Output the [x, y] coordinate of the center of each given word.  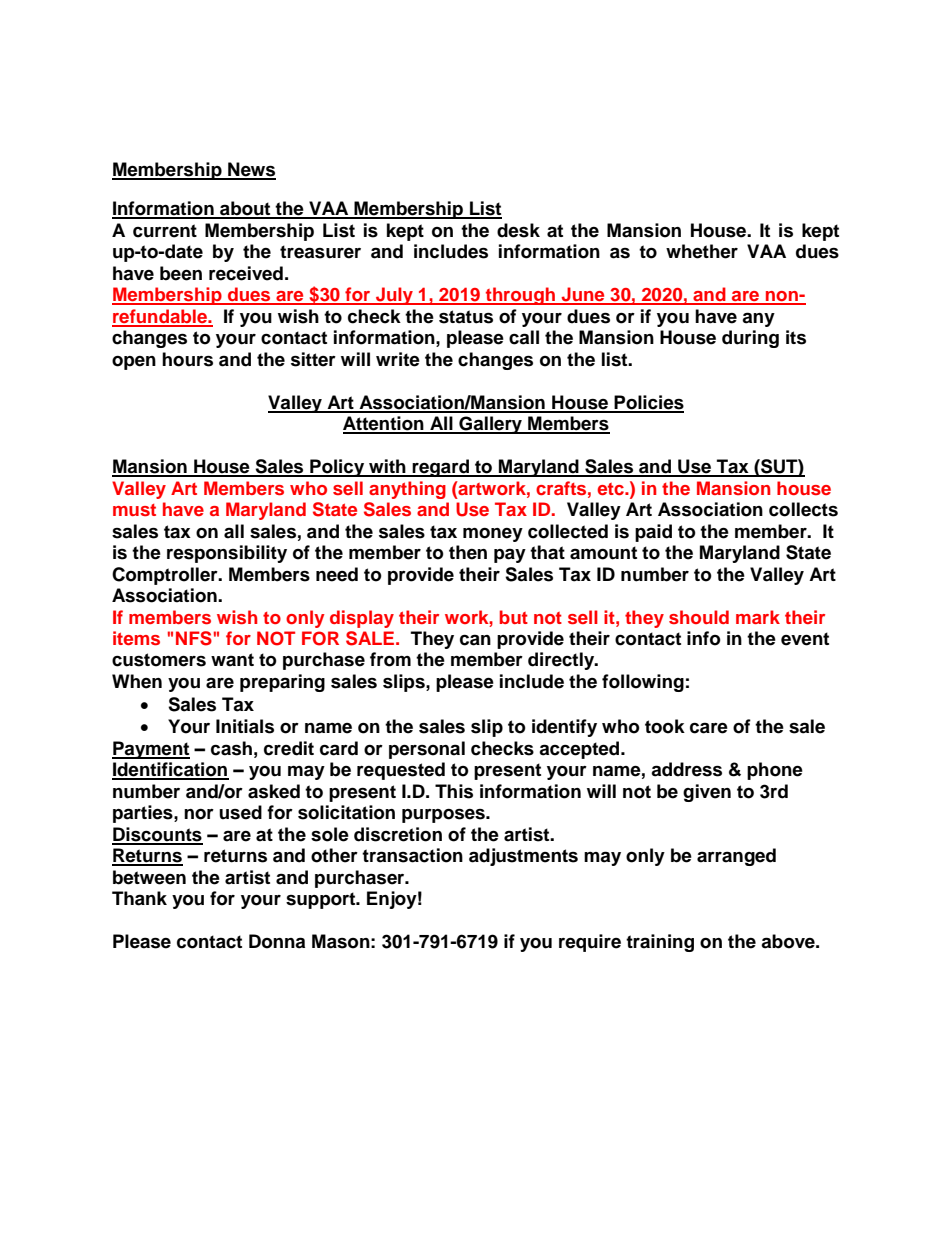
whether [702, 251]
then [468, 552]
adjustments [523, 857]
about [245, 209]
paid [653, 533]
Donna [277, 941]
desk [518, 230]
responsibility [227, 554]
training [660, 943]
